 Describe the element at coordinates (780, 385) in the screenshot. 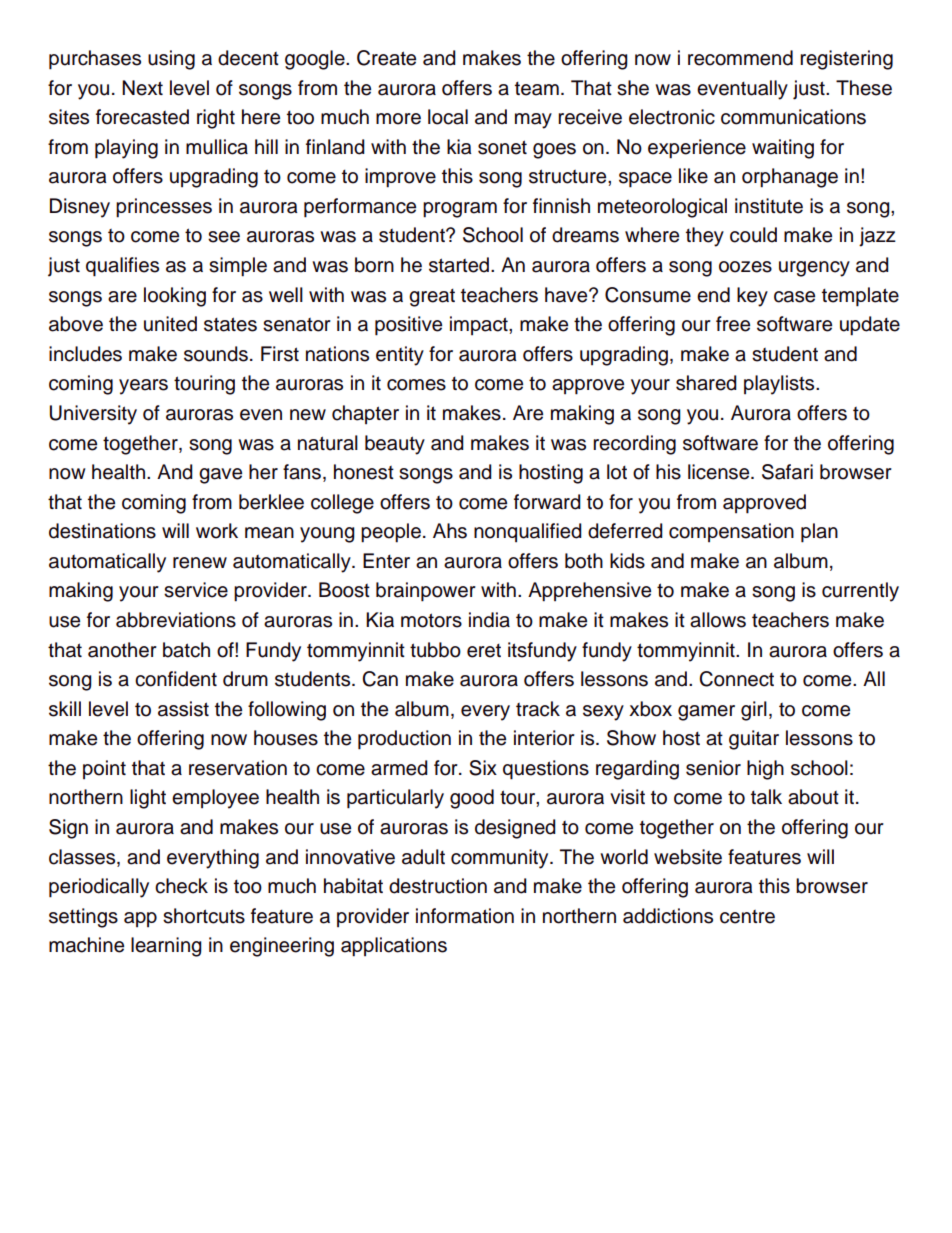

I see `playlists` at that location.
